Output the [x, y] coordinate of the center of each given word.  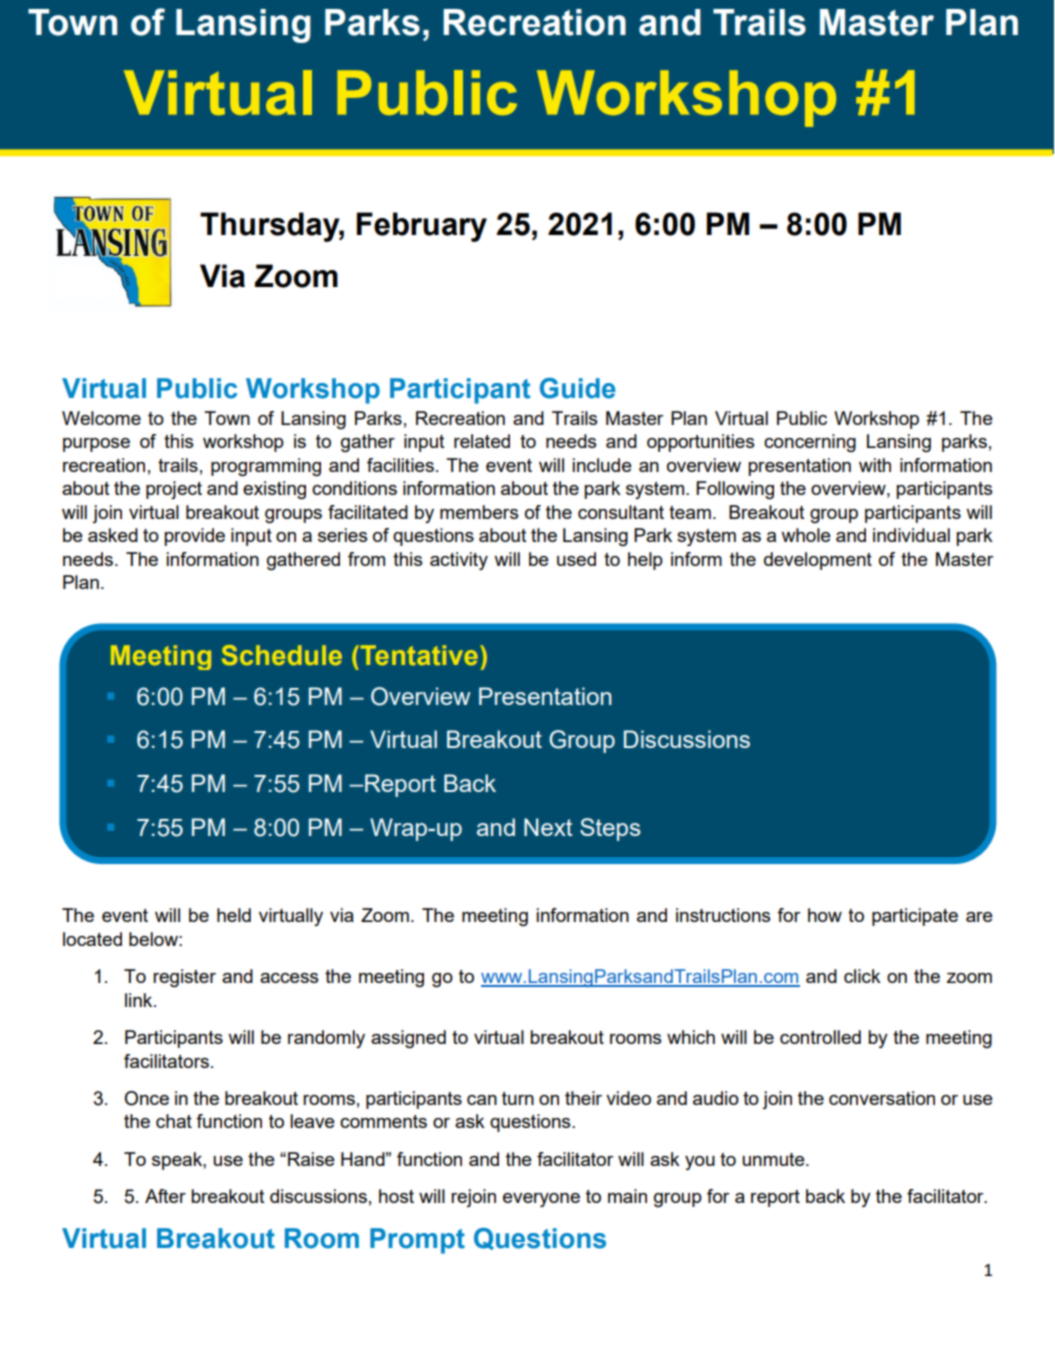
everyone [541, 1200]
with [875, 465]
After [165, 1196]
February [422, 227]
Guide [578, 388]
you [700, 1163]
